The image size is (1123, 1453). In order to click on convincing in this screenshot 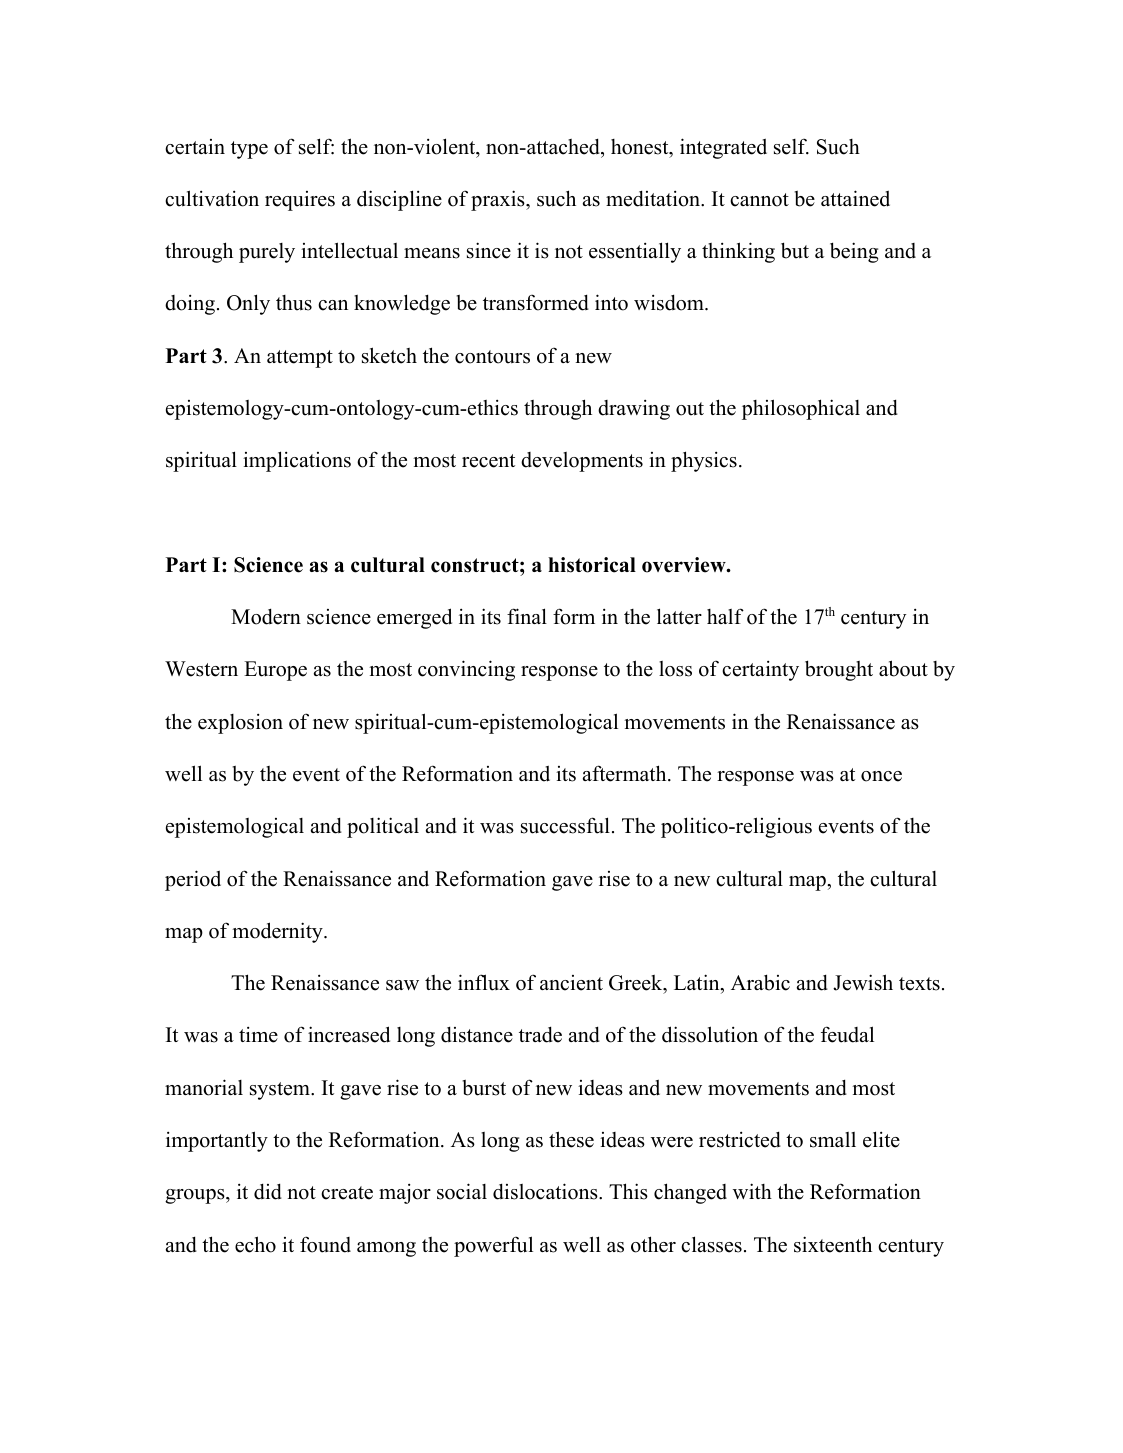, I will do `click(466, 670)`.
